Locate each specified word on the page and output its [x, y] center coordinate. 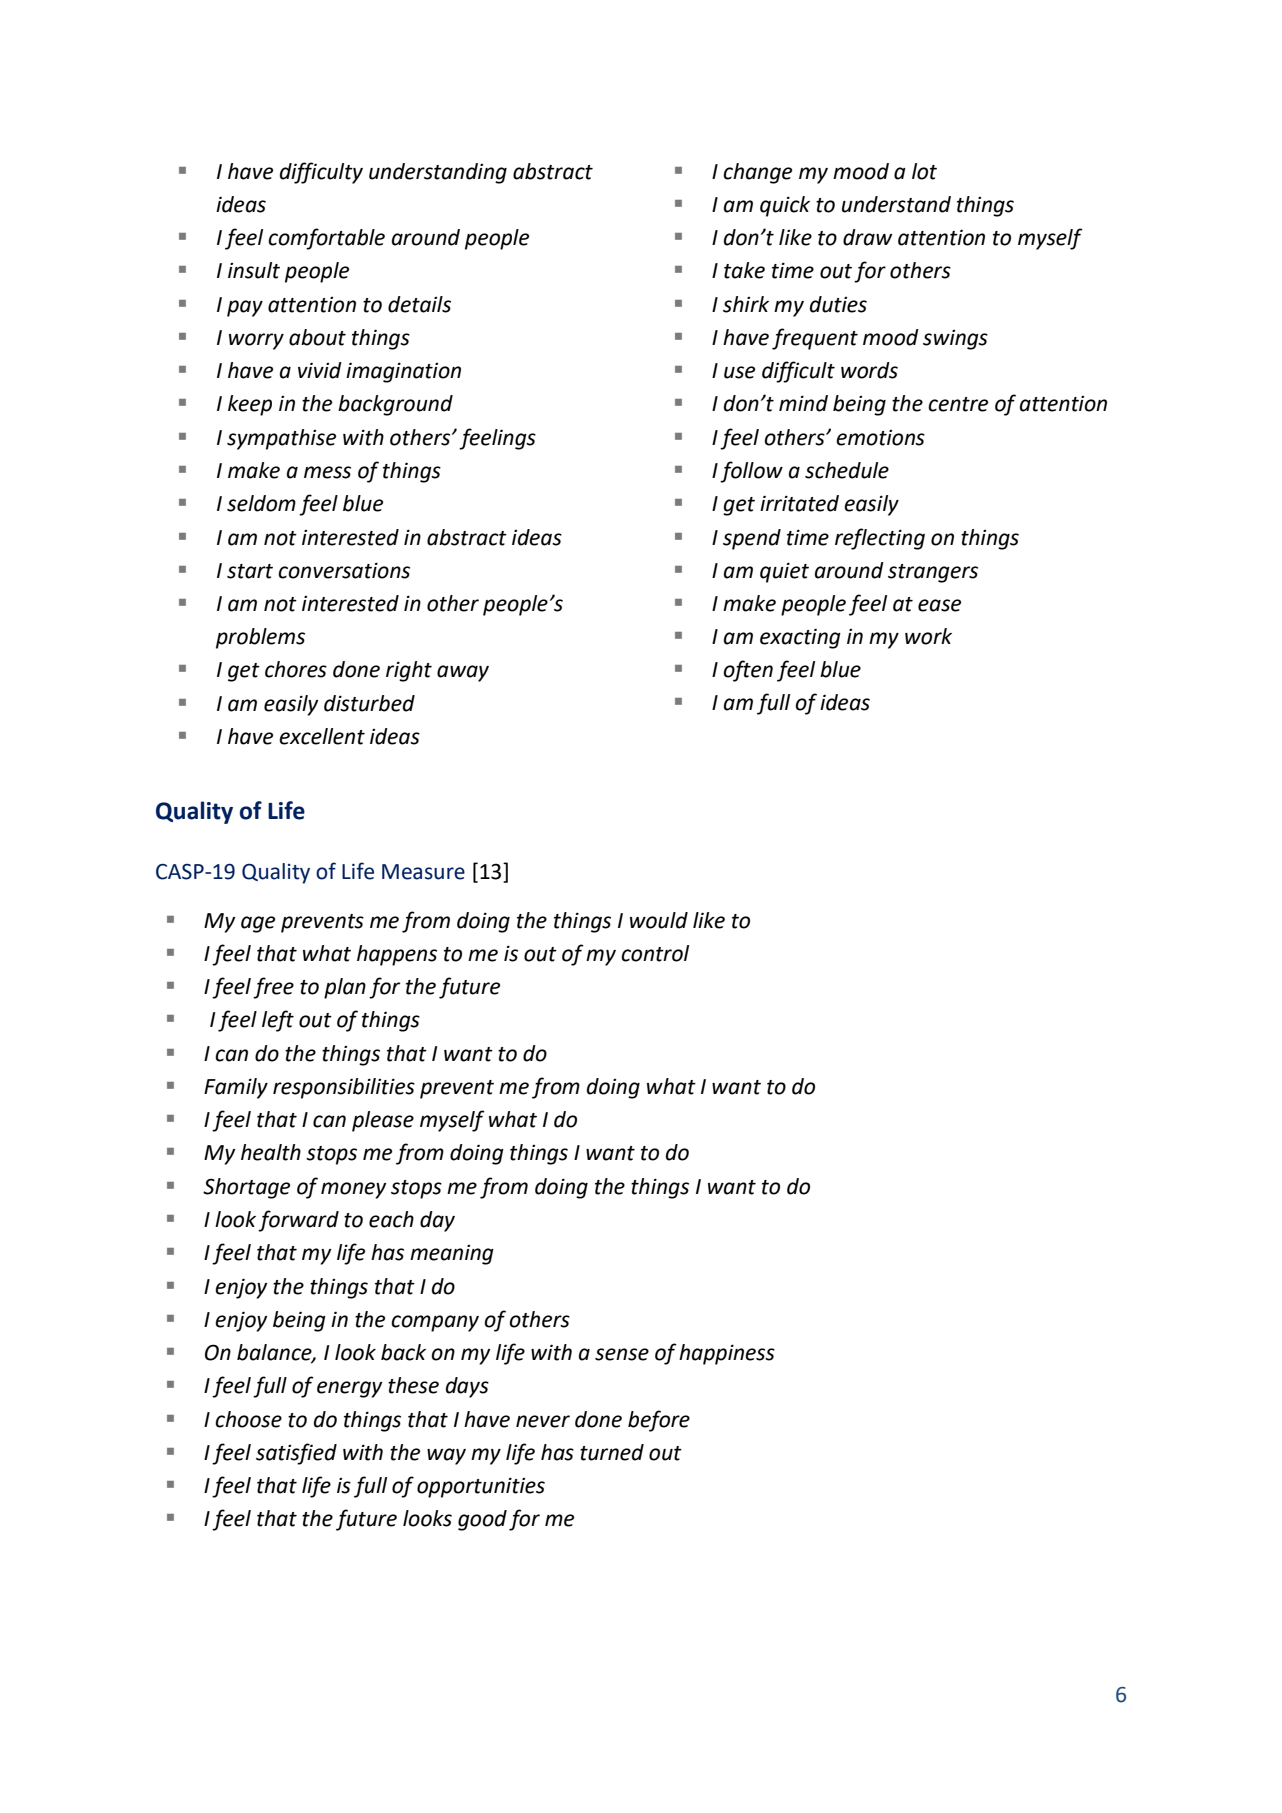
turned [612, 1452]
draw [867, 237]
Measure [423, 872]
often [748, 671]
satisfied [296, 1454]
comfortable [326, 239]
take [744, 270]
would [659, 920]
